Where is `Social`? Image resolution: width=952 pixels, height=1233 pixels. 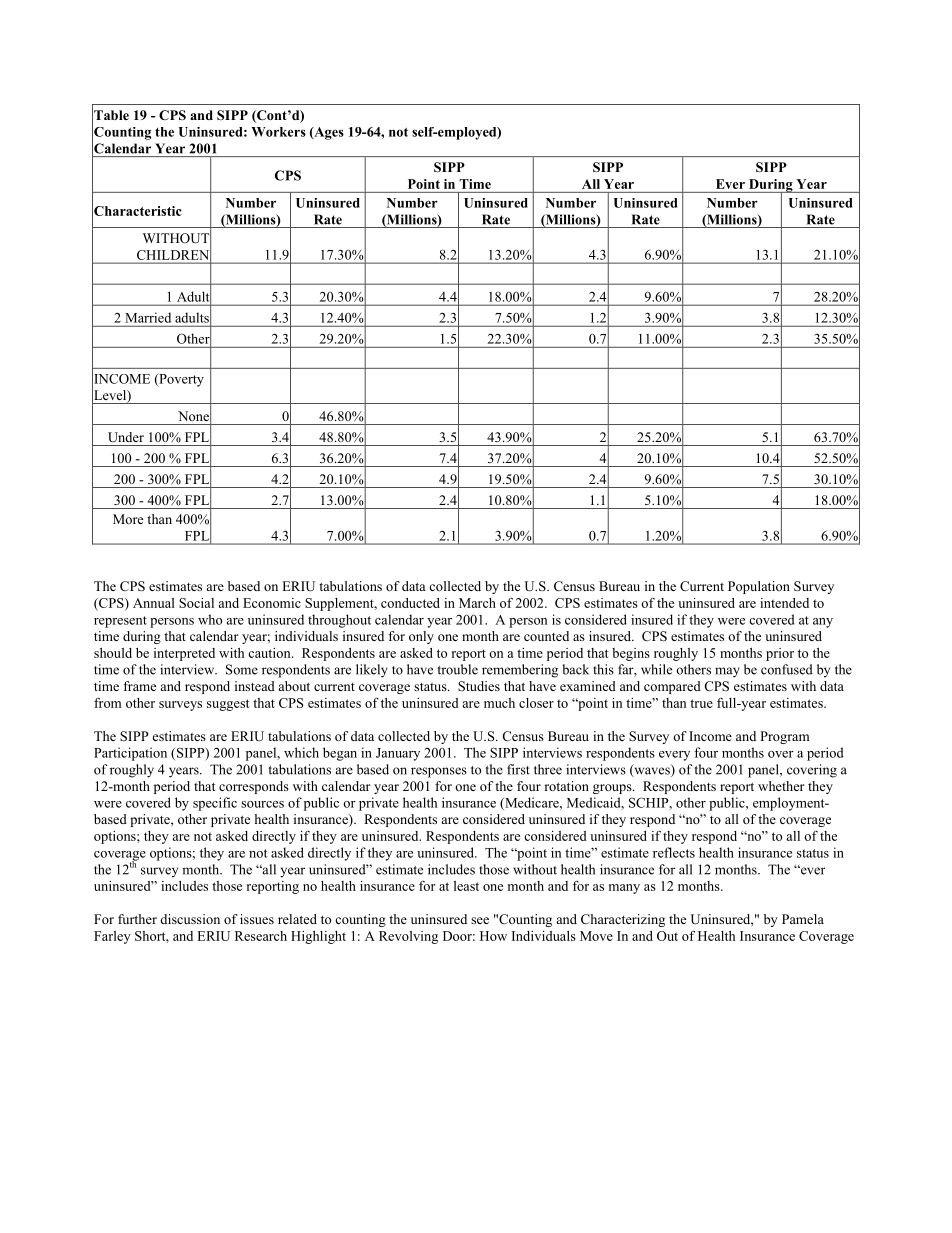
Social is located at coordinates (196, 603).
